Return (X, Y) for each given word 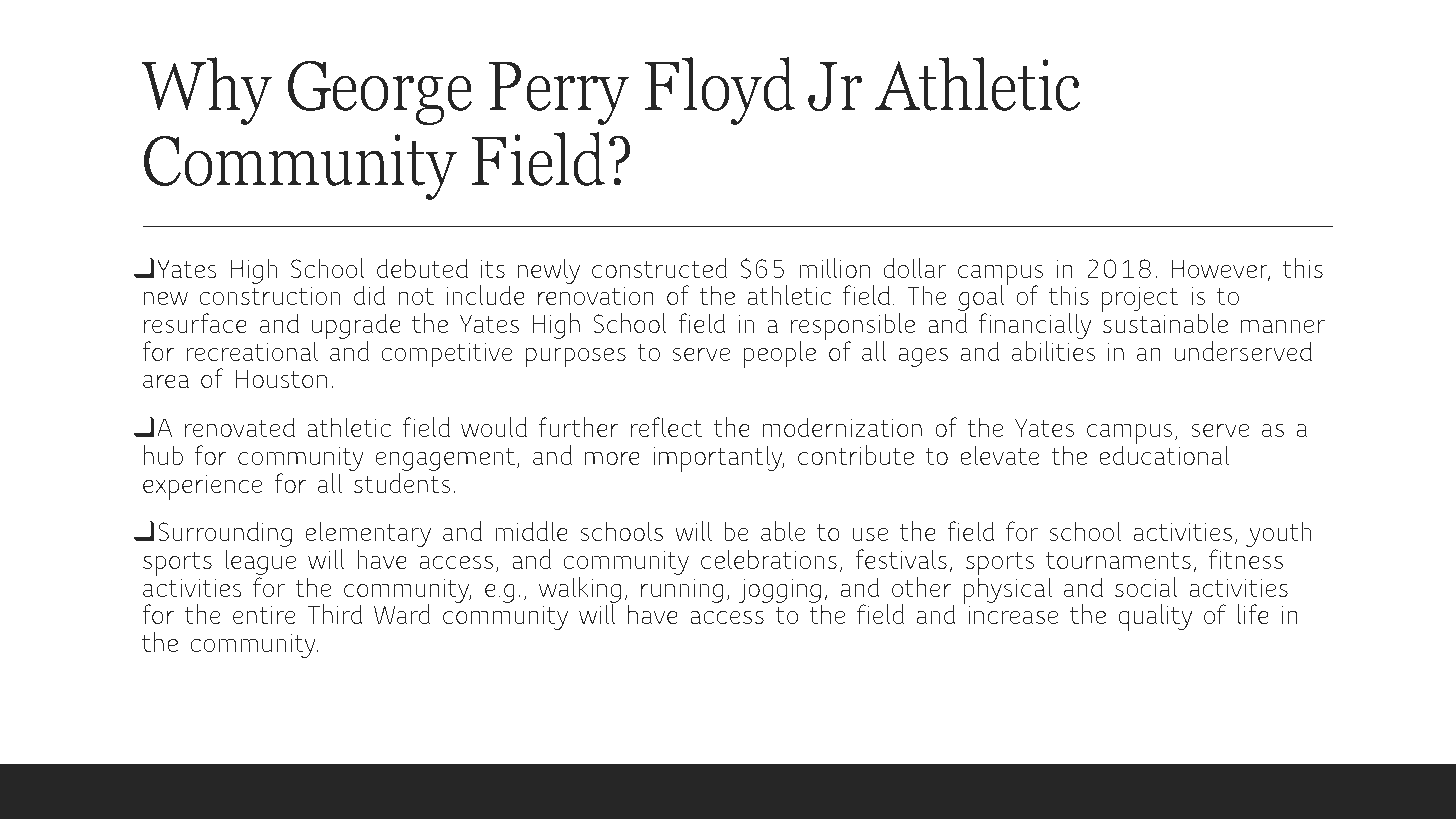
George (380, 92)
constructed (659, 268)
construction (269, 295)
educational (1164, 454)
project (1140, 300)
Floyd (720, 91)
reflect (667, 427)
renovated (240, 427)
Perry (559, 93)
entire (264, 614)
